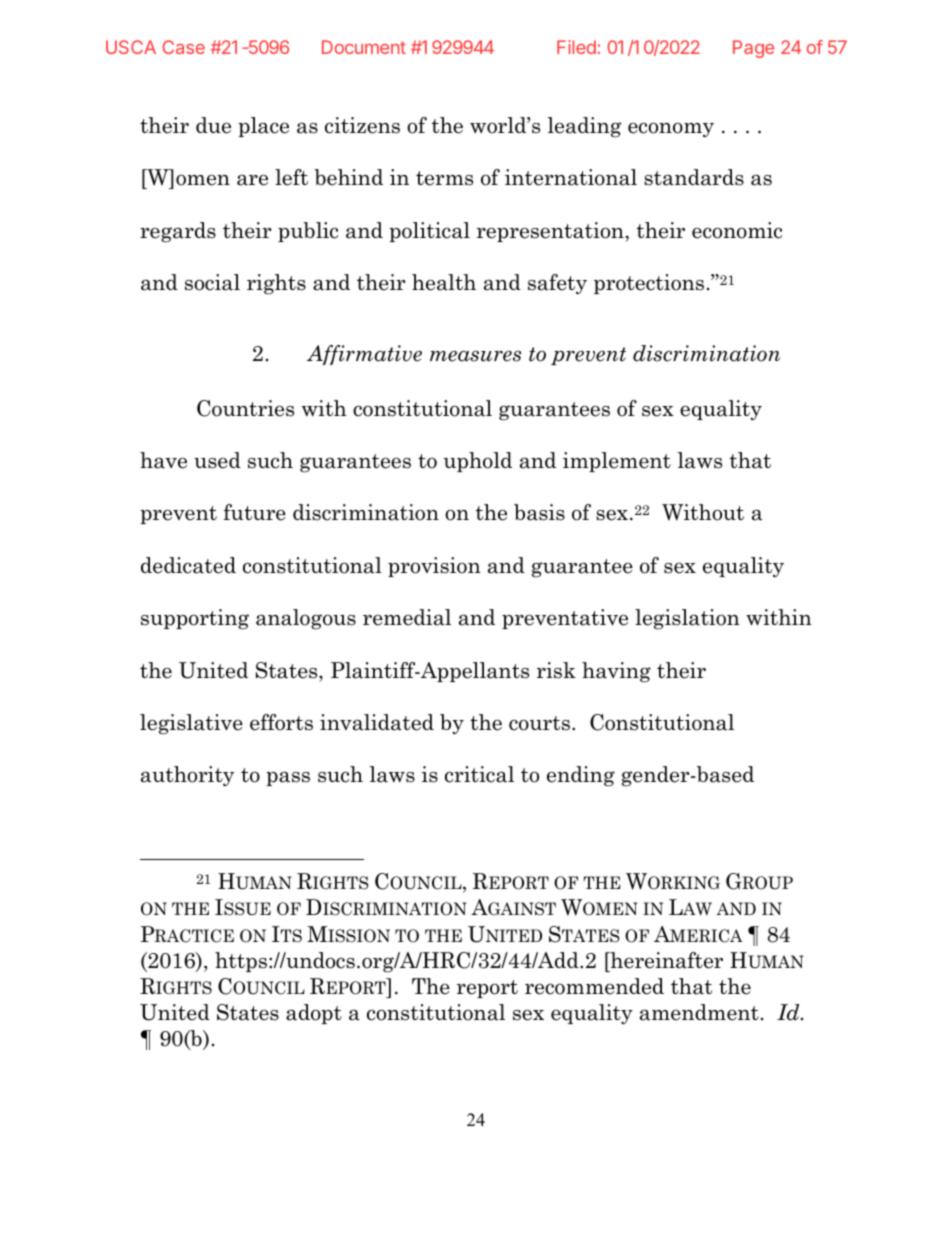 This screenshot has height=1233, width=952. What do you see at coordinates (617, 462) in the screenshot?
I see `implement` at bounding box center [617, 462].
